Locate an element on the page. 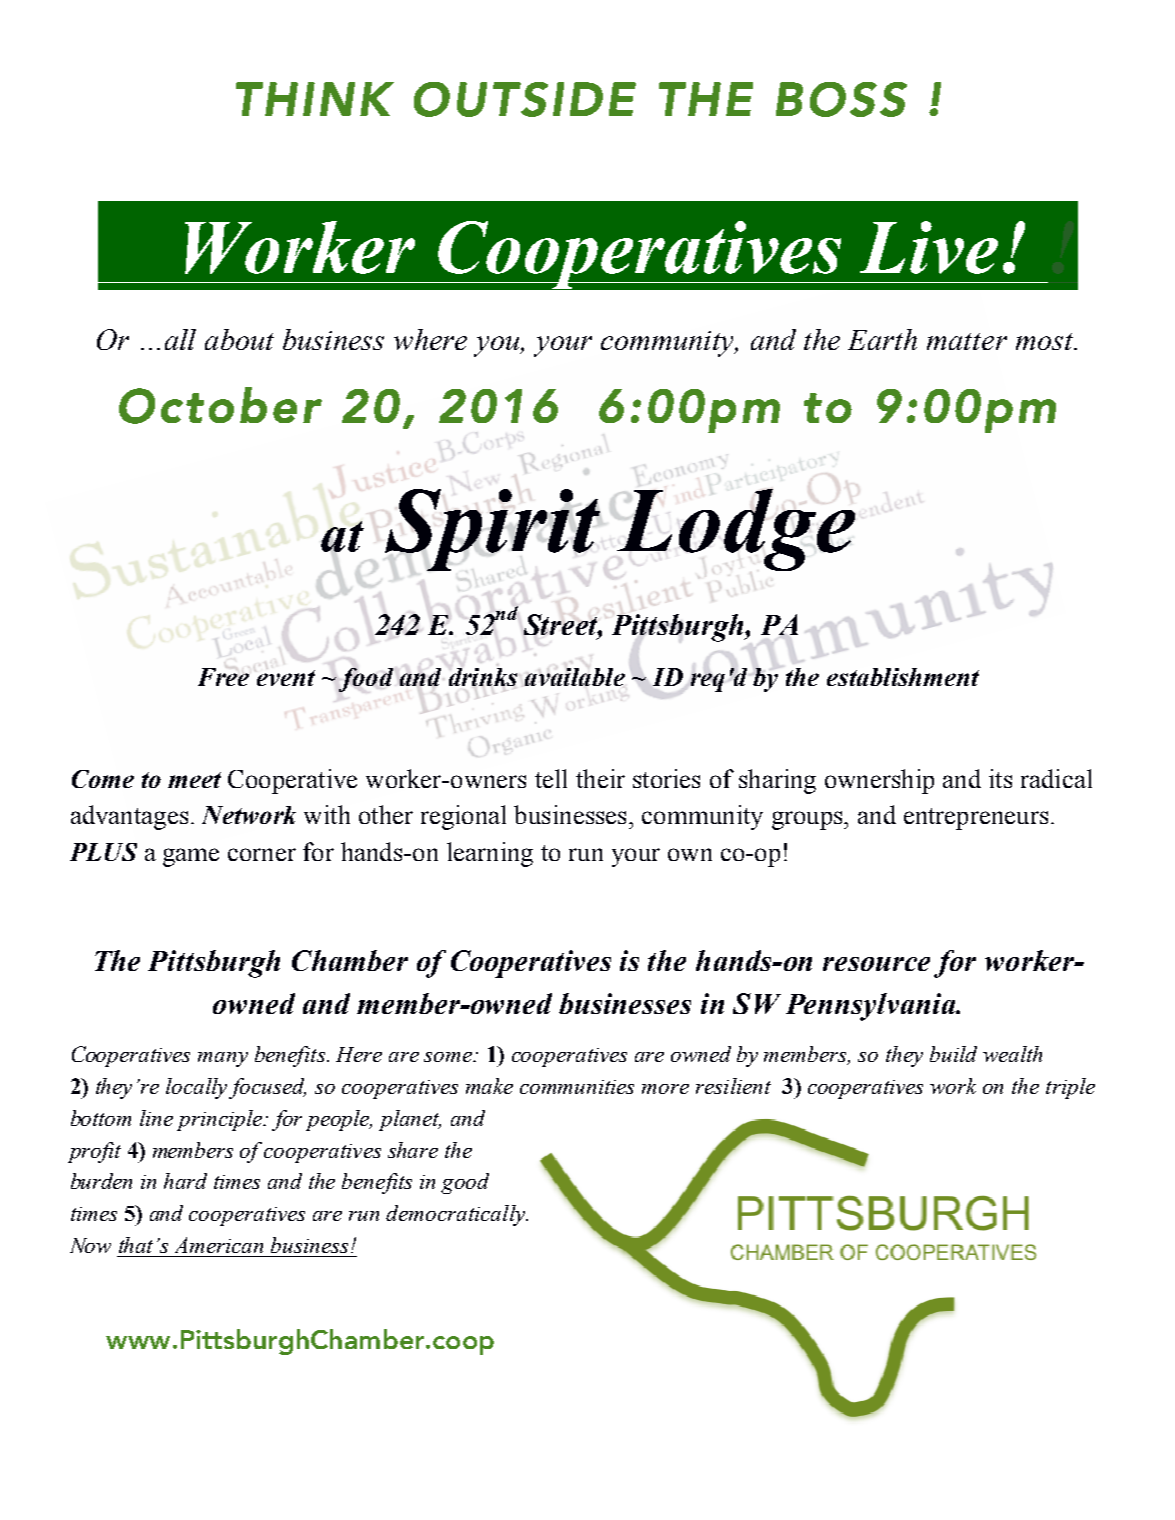 This image has height=1520, width=1175. BOSS is located at coordinates (841, 99).
